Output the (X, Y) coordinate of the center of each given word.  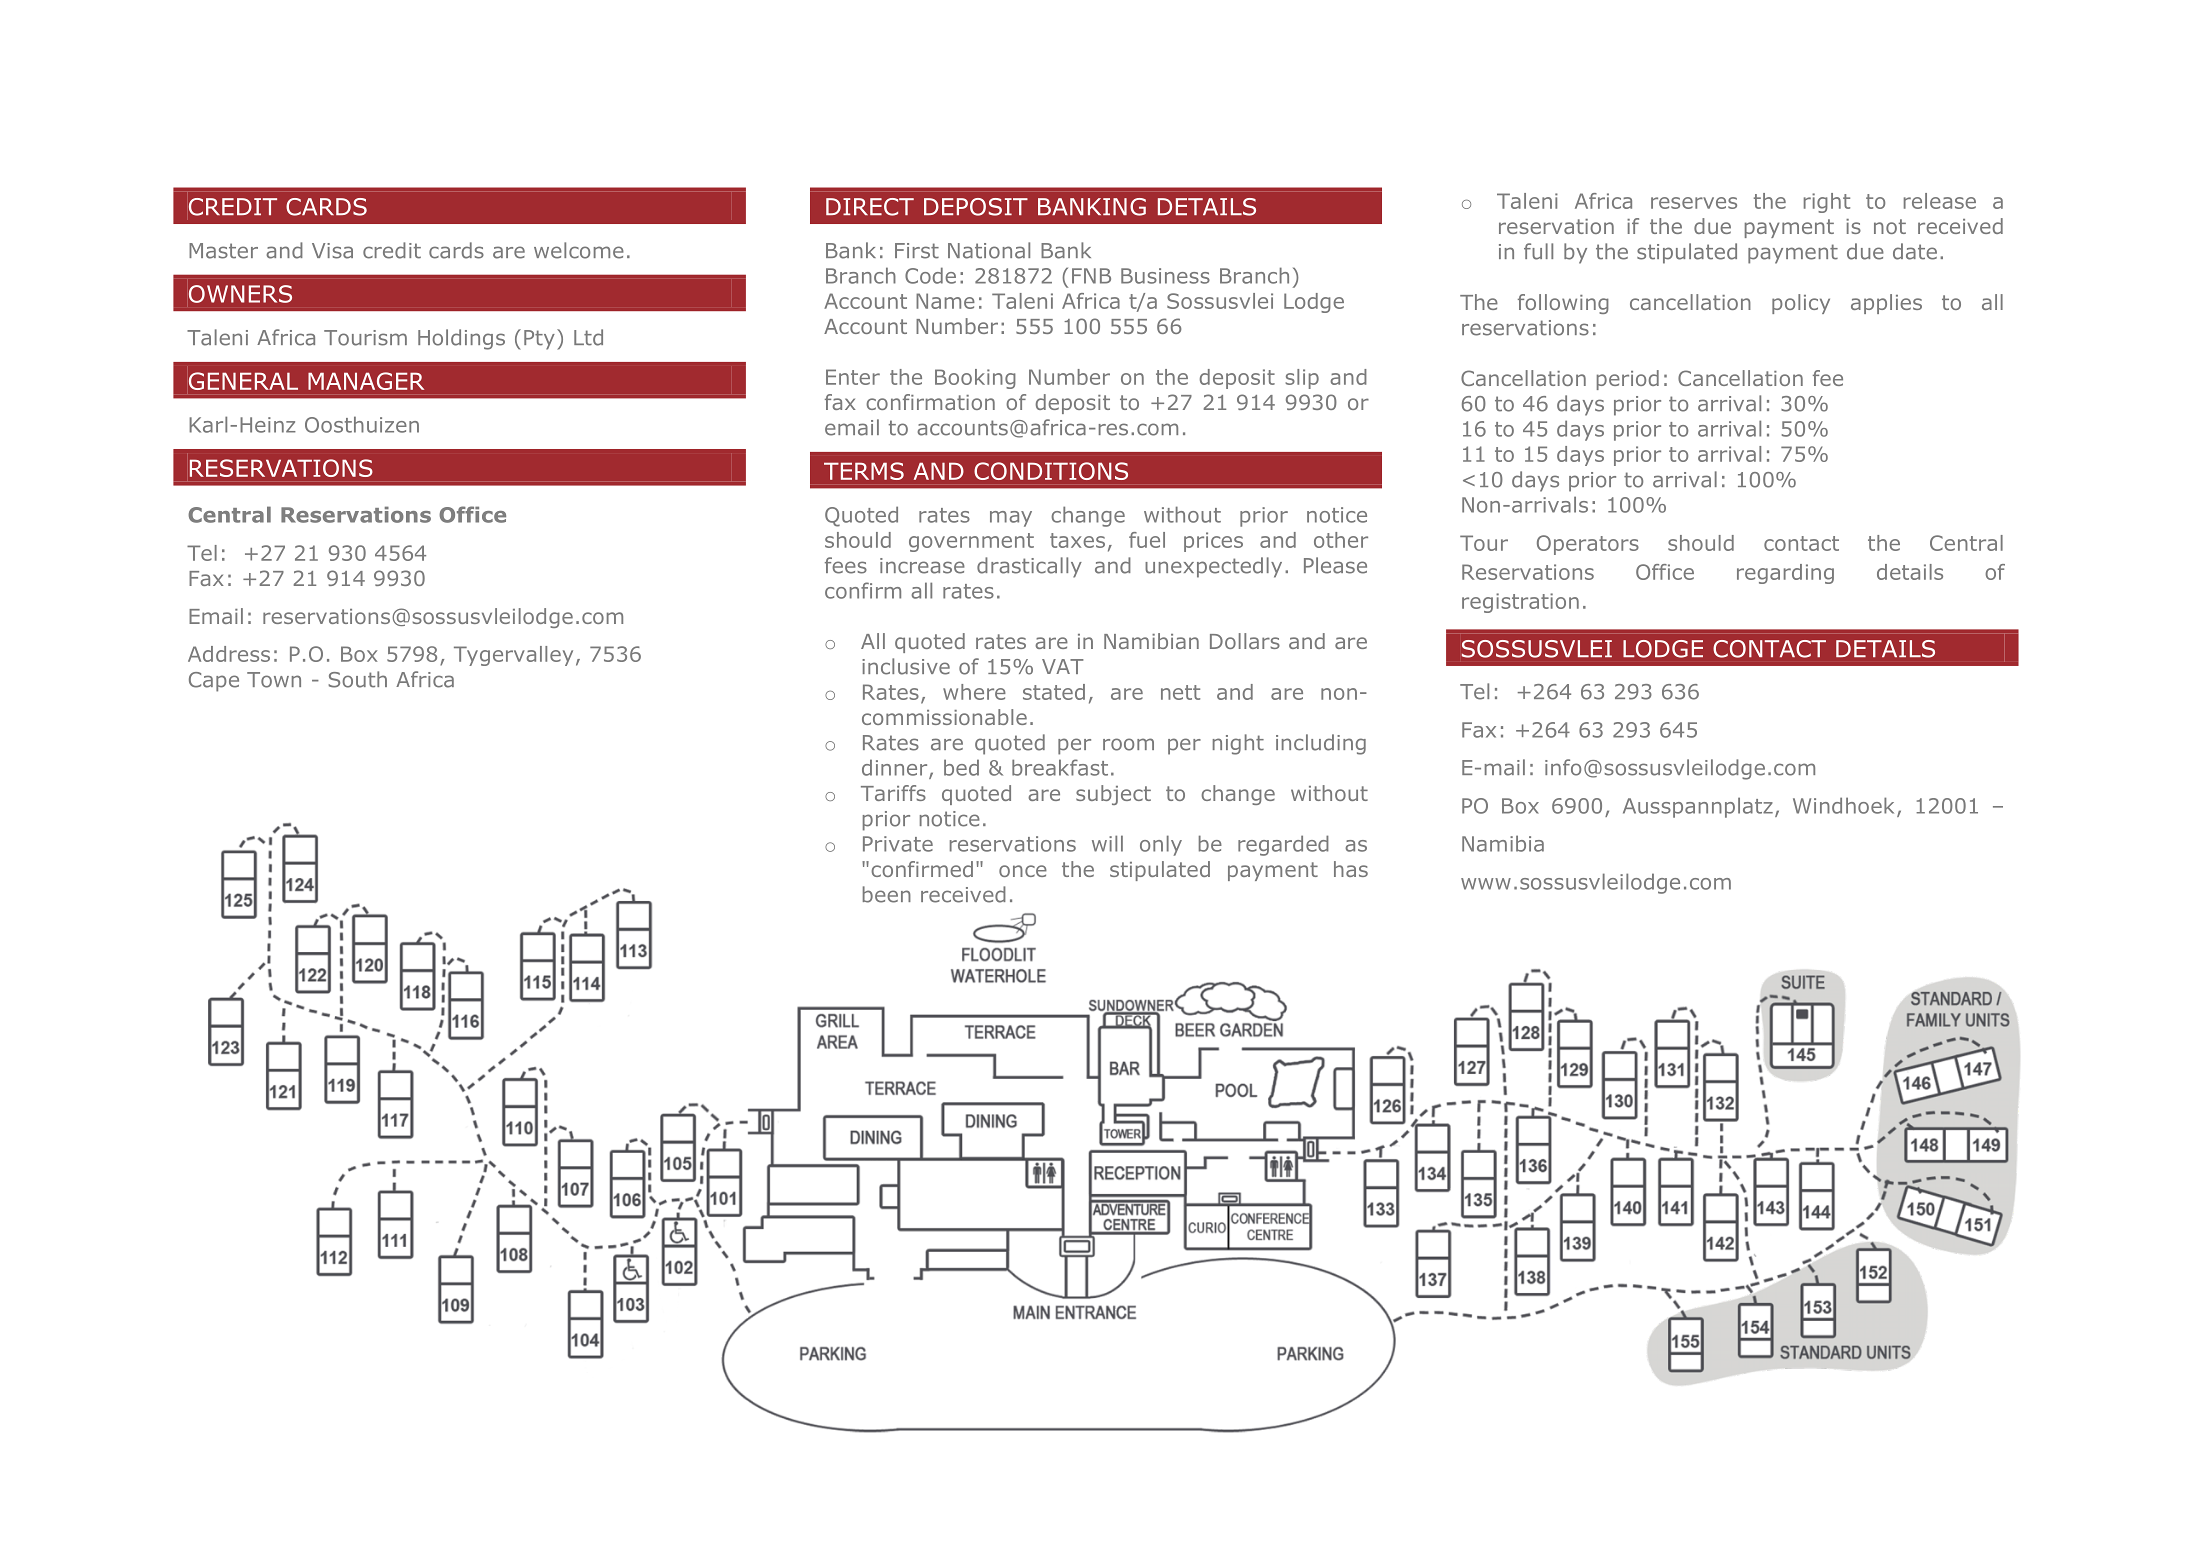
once (1023, 871)
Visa (332, 251)
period (1628, 380)
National (989, 250)
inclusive (906, 666)
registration (1520, 603)
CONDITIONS (1051, 471)
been (887, 894)
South (358, 679)
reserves (1694, 203)
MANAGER (366, 381)
